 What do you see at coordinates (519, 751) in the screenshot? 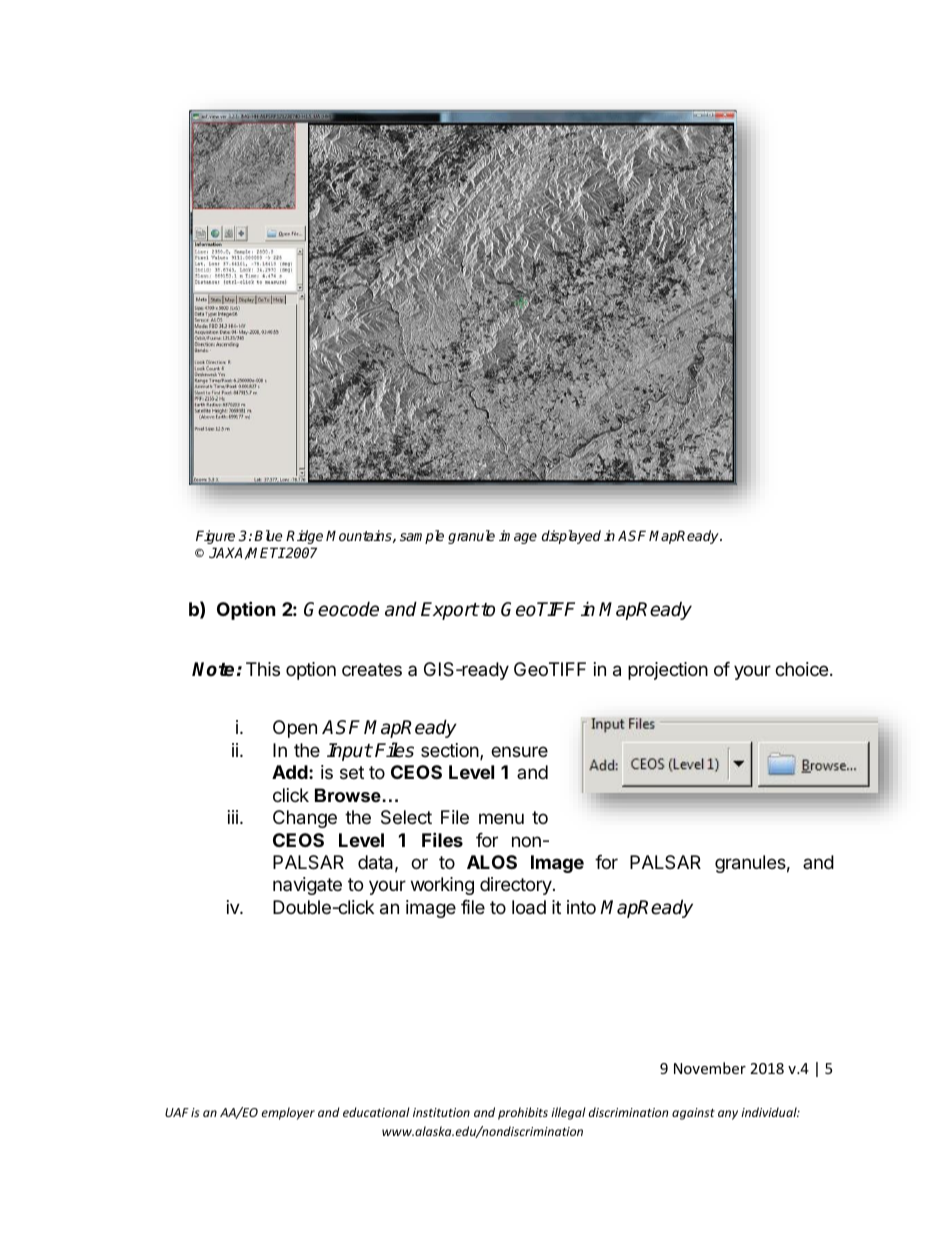
I see `ensure` at bounding box center [519, 751].
